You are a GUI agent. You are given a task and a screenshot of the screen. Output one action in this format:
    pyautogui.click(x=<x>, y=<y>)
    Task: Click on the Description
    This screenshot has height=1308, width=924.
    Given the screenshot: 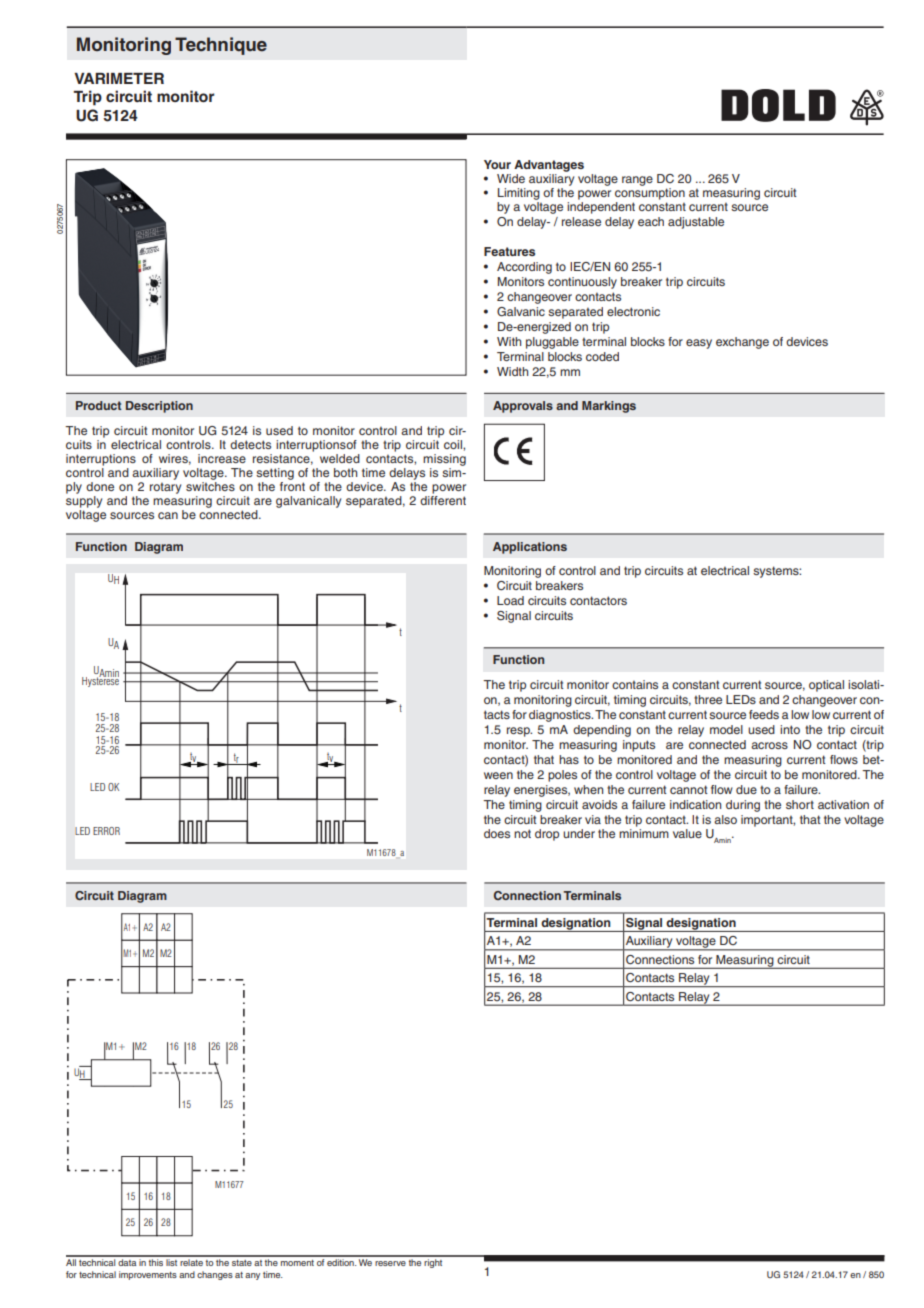 What is the action you would take?
    pyautogui.click(x=159, y=407)
